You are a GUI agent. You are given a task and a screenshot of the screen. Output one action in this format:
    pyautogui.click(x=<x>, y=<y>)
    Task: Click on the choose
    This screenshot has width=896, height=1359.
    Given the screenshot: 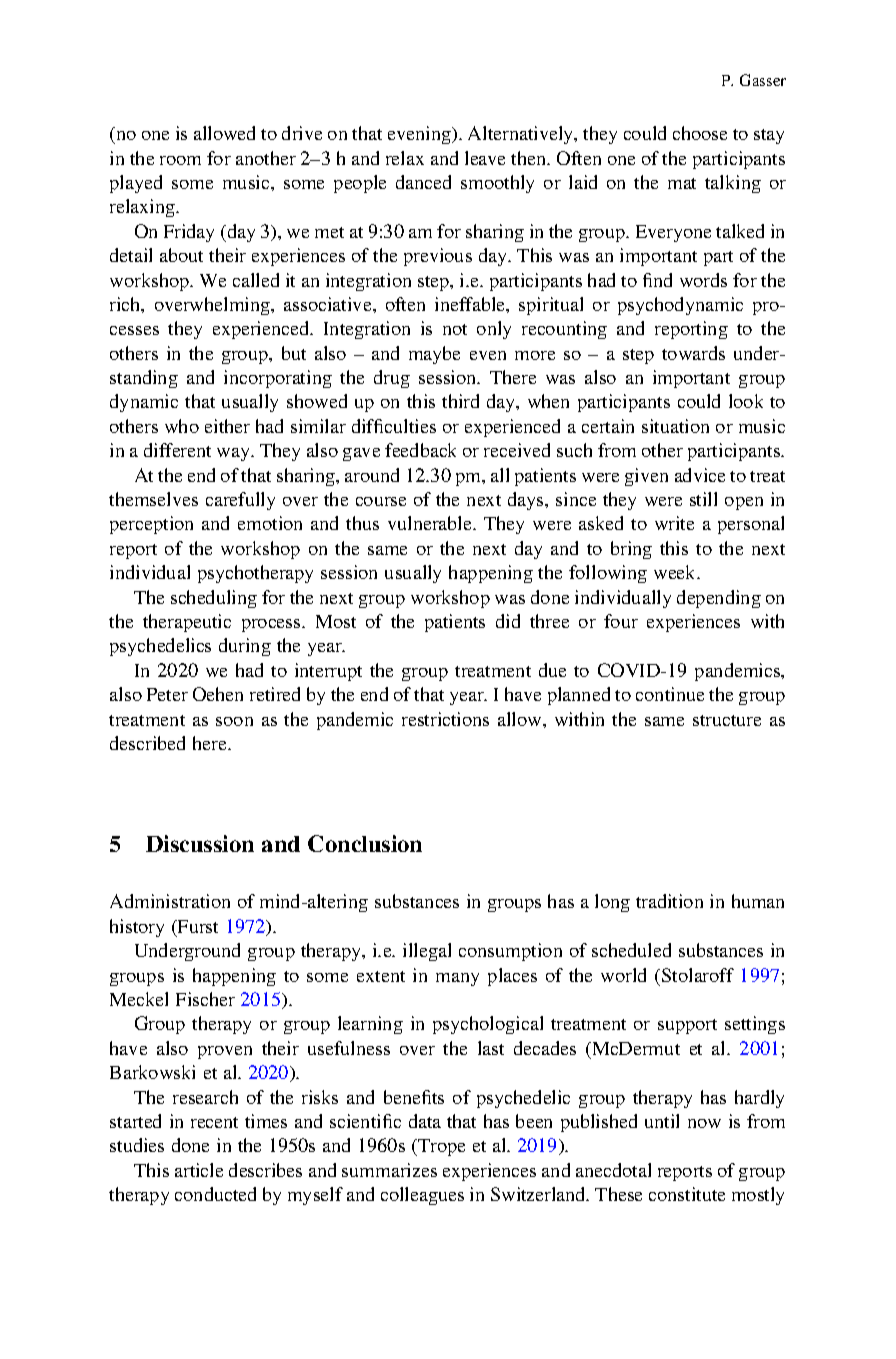 What is the action you would take?
    pyautogui.click(x=700, y=133)
